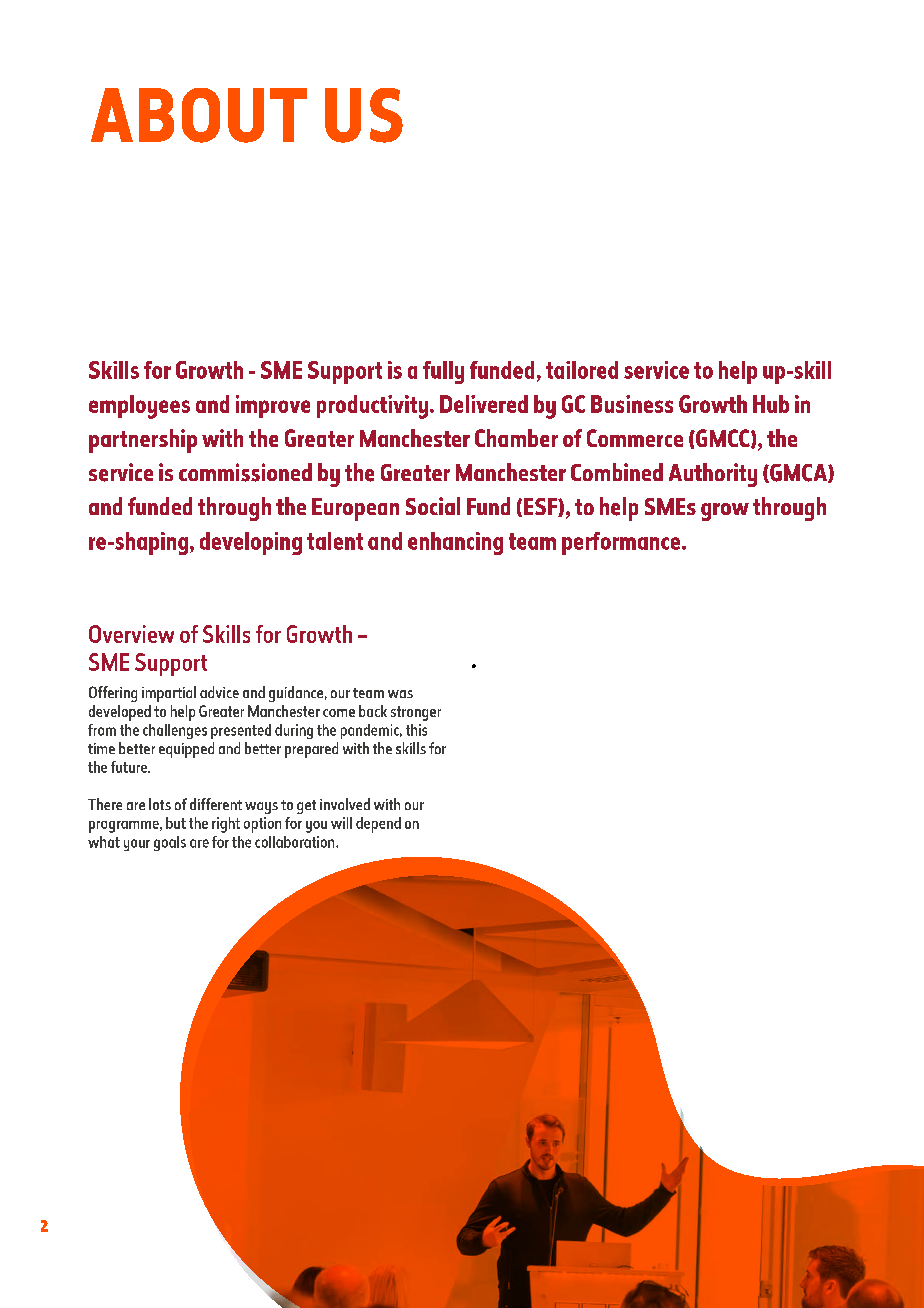 This document has width=924, height=1308. What do you see at coordinates (582, 370) in the document?
I see `tailored` at bounding box center [582, 370].
